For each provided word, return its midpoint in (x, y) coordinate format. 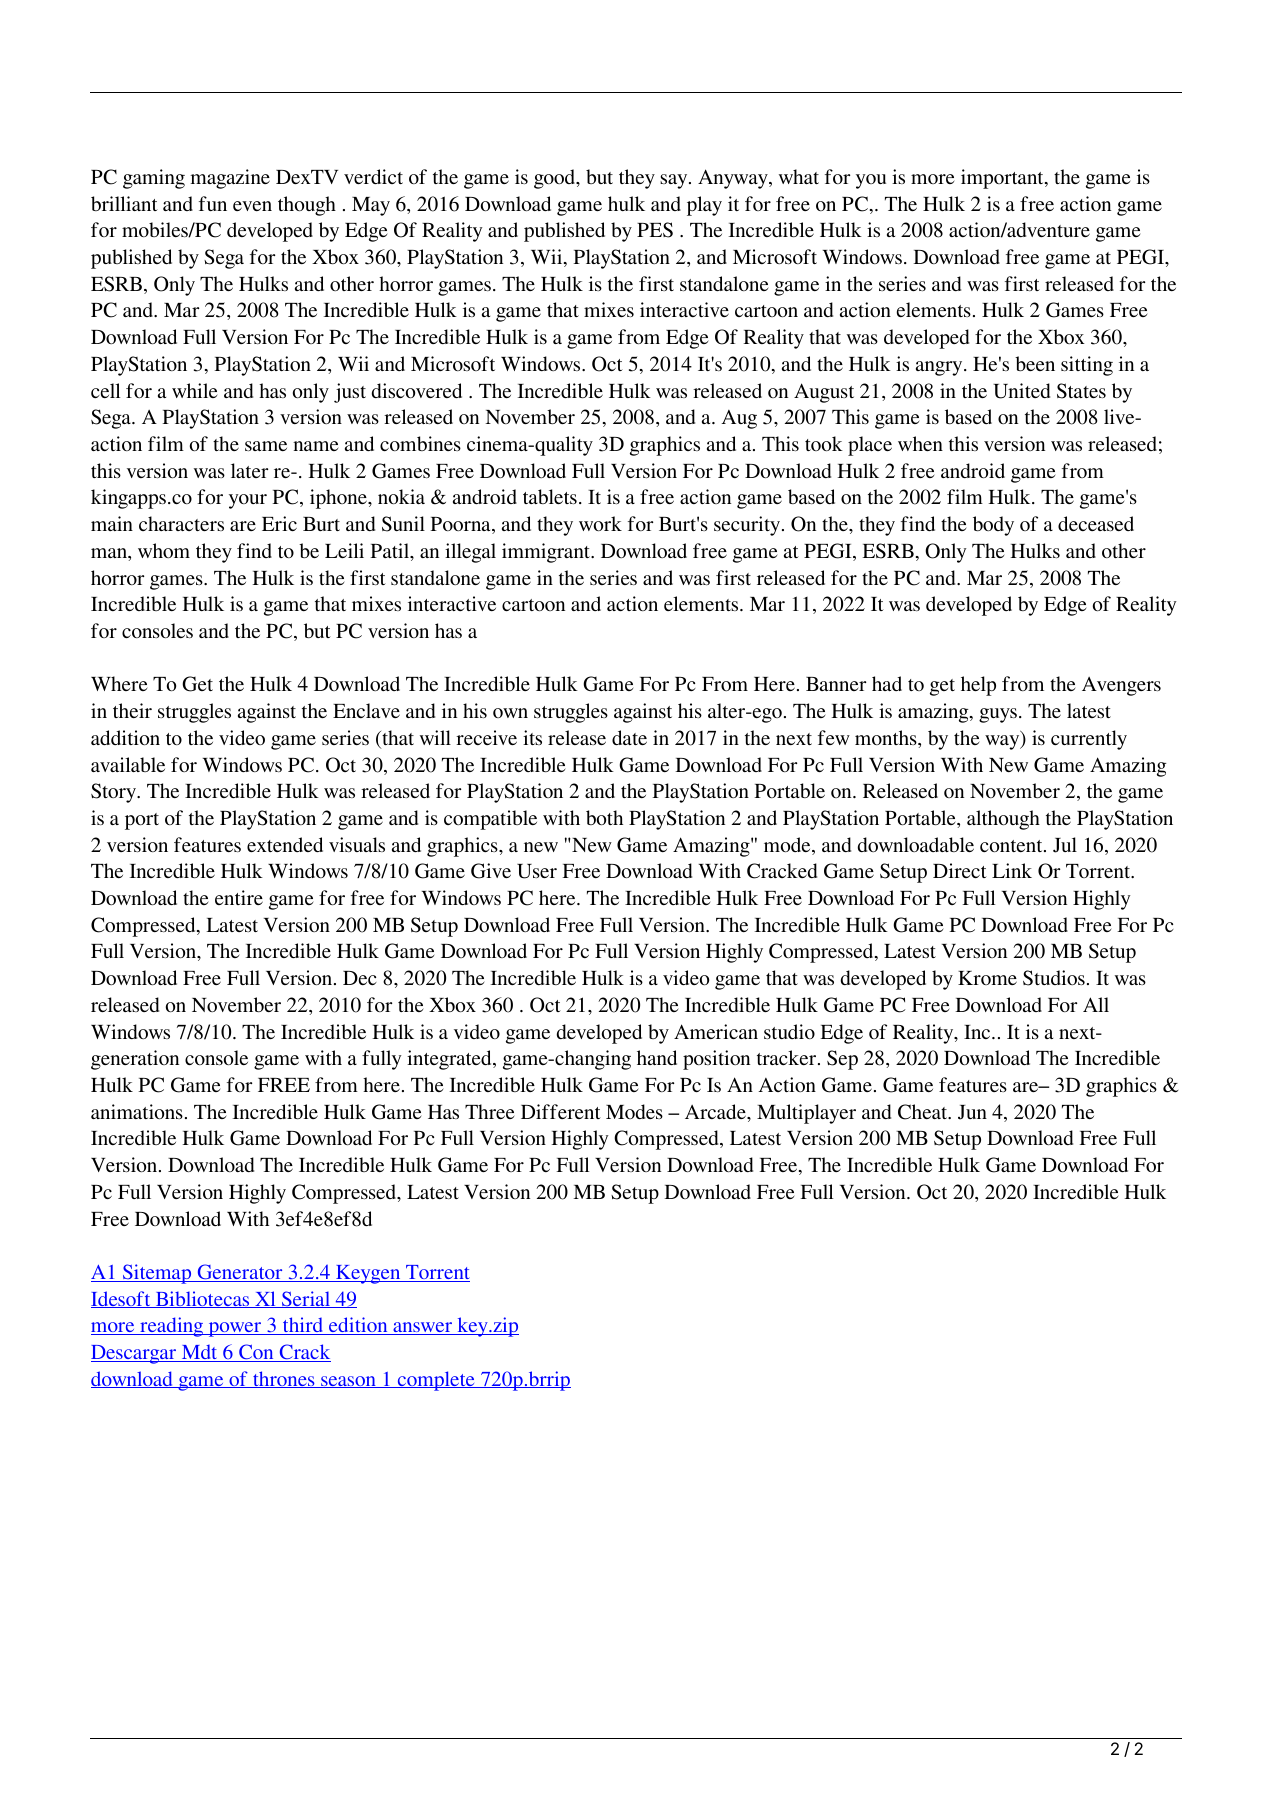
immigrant (547, 553)
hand (657, 1057)
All (1096, 1004)
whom (164, 550)
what (799, 176)
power (235, 1329)
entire (239, 897)
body (993, 526)
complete (436, 1381)
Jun (972, 1112)
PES (655, 230)
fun (213, 203)
